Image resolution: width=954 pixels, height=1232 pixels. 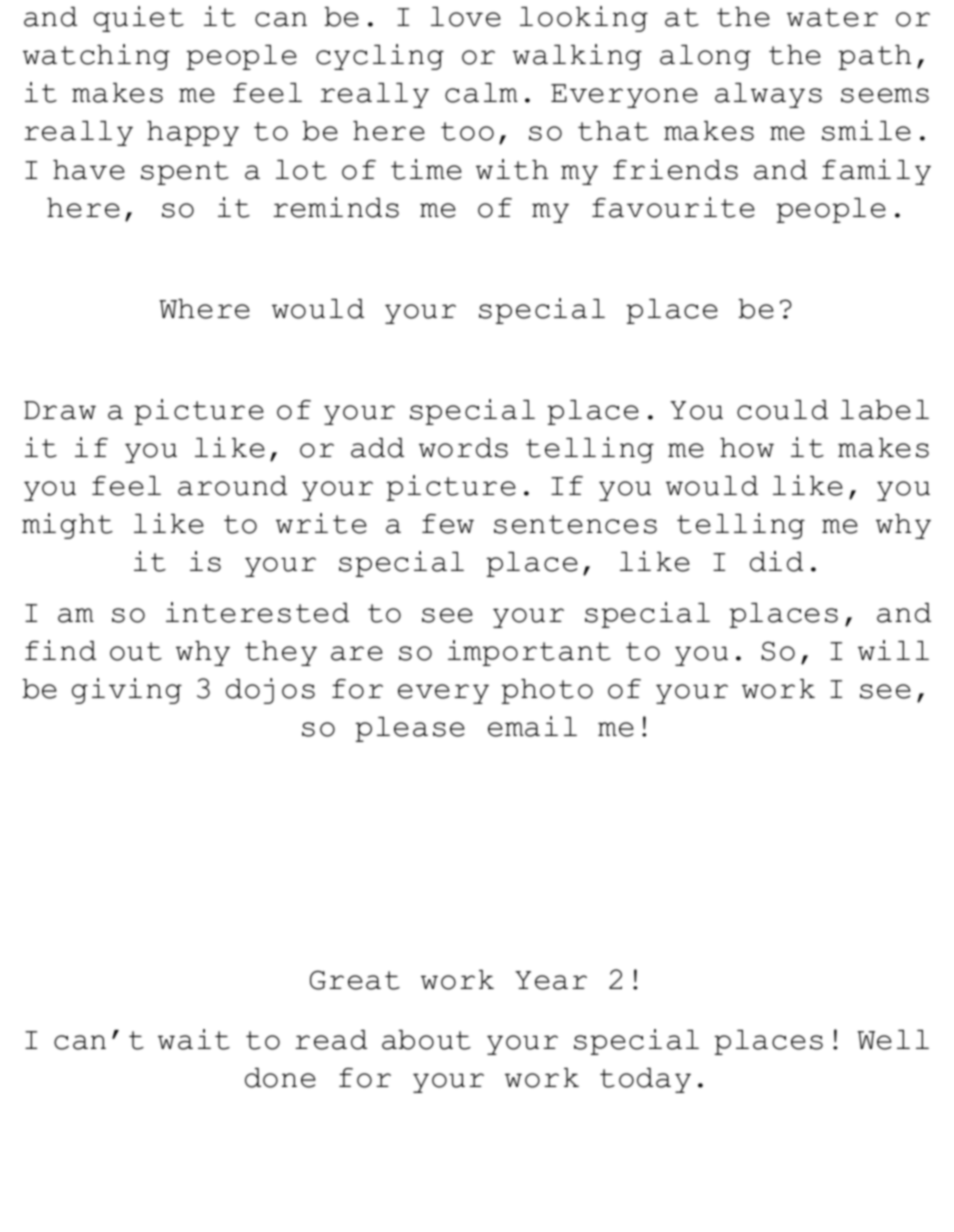 I want to click on love, so click(x=466, y=17).
